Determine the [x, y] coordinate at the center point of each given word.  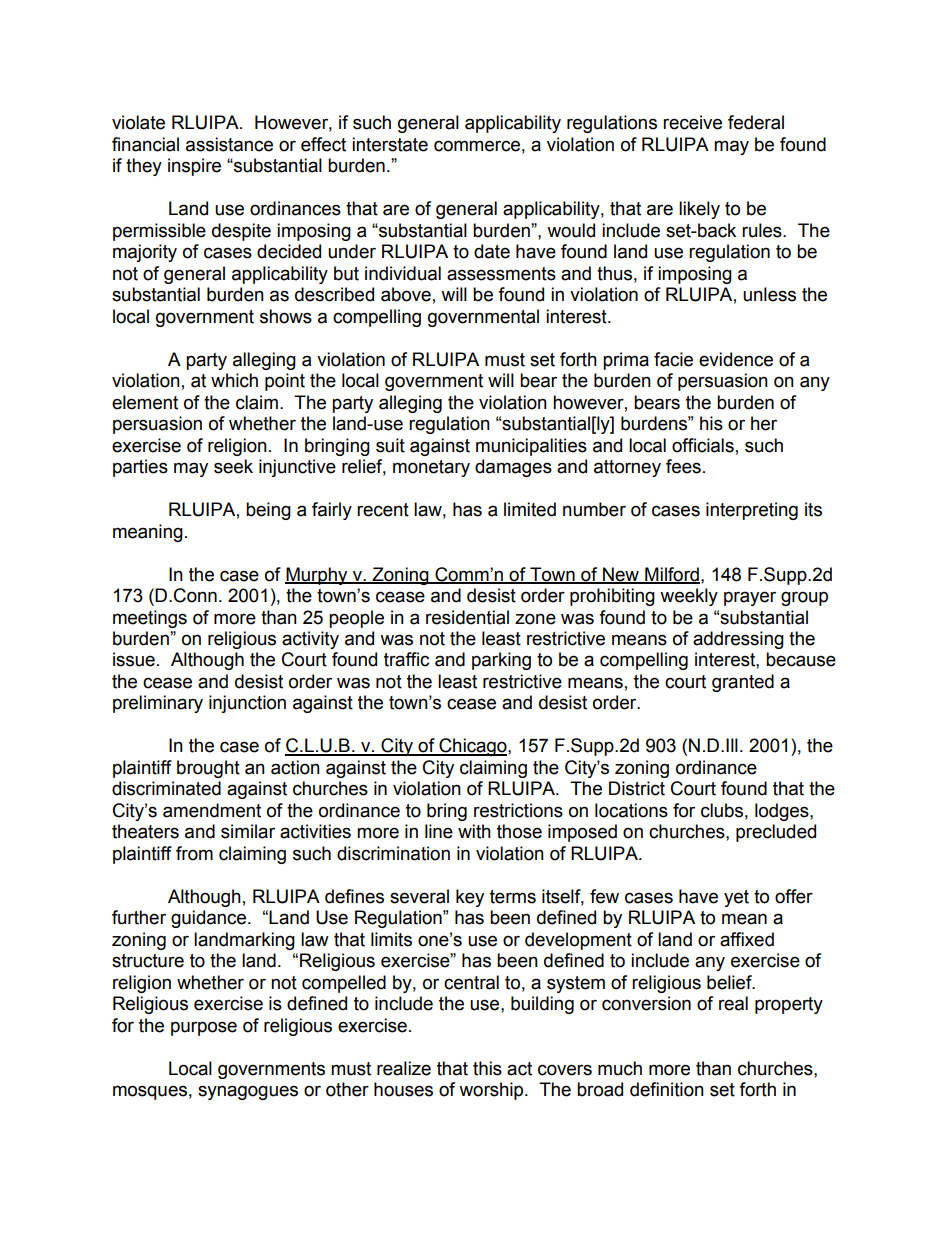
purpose [204, 1028]
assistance [229, 144]
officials [703, 445]
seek [233, 466]
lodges [783, 812]
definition [667, 1089]
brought [208, 769]
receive [692, 122]
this [487, 1068]
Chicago [473, 747]
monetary [431, 468]
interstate [390, 144]
